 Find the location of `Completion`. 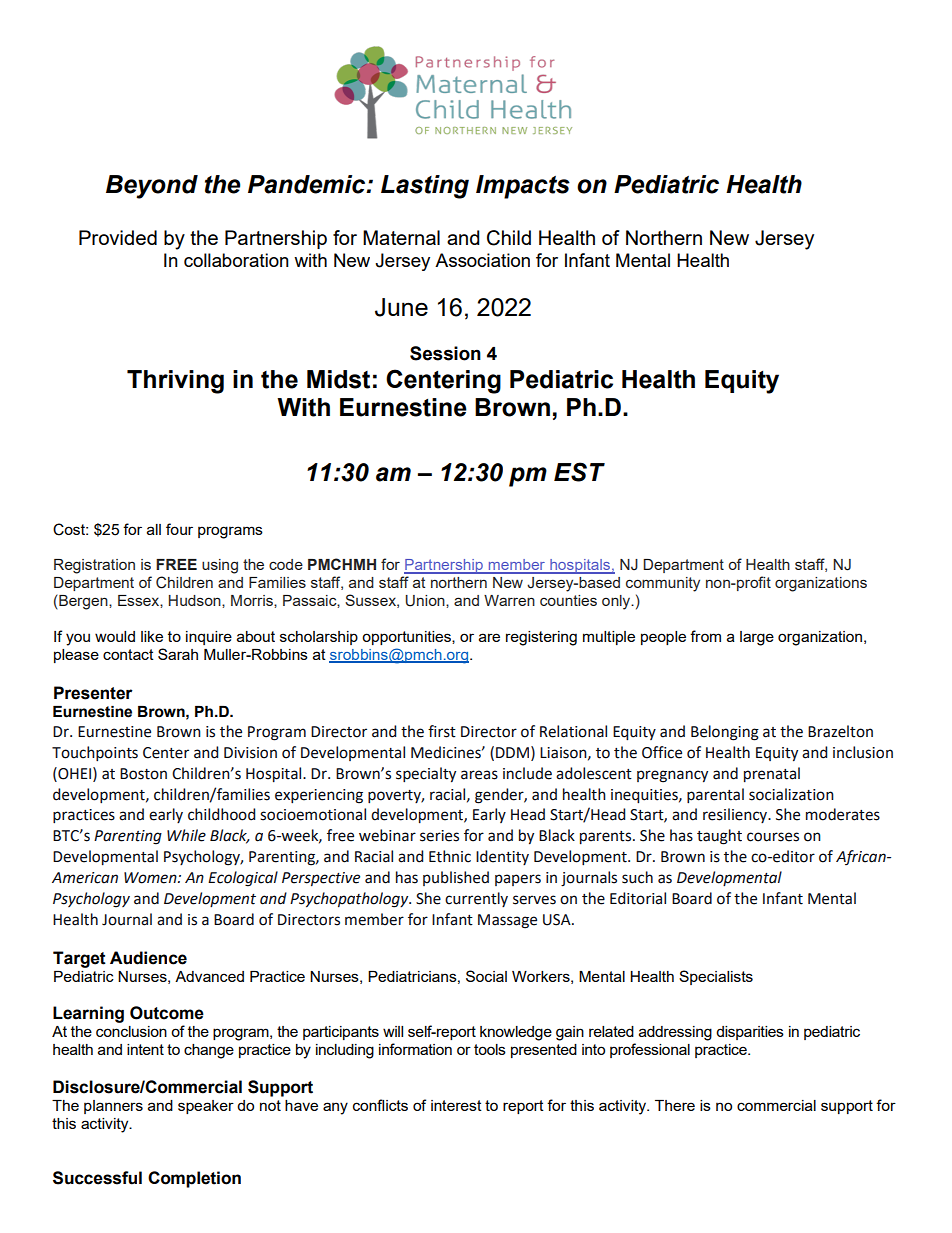

Completion is located at coordinates (194, 1179).
